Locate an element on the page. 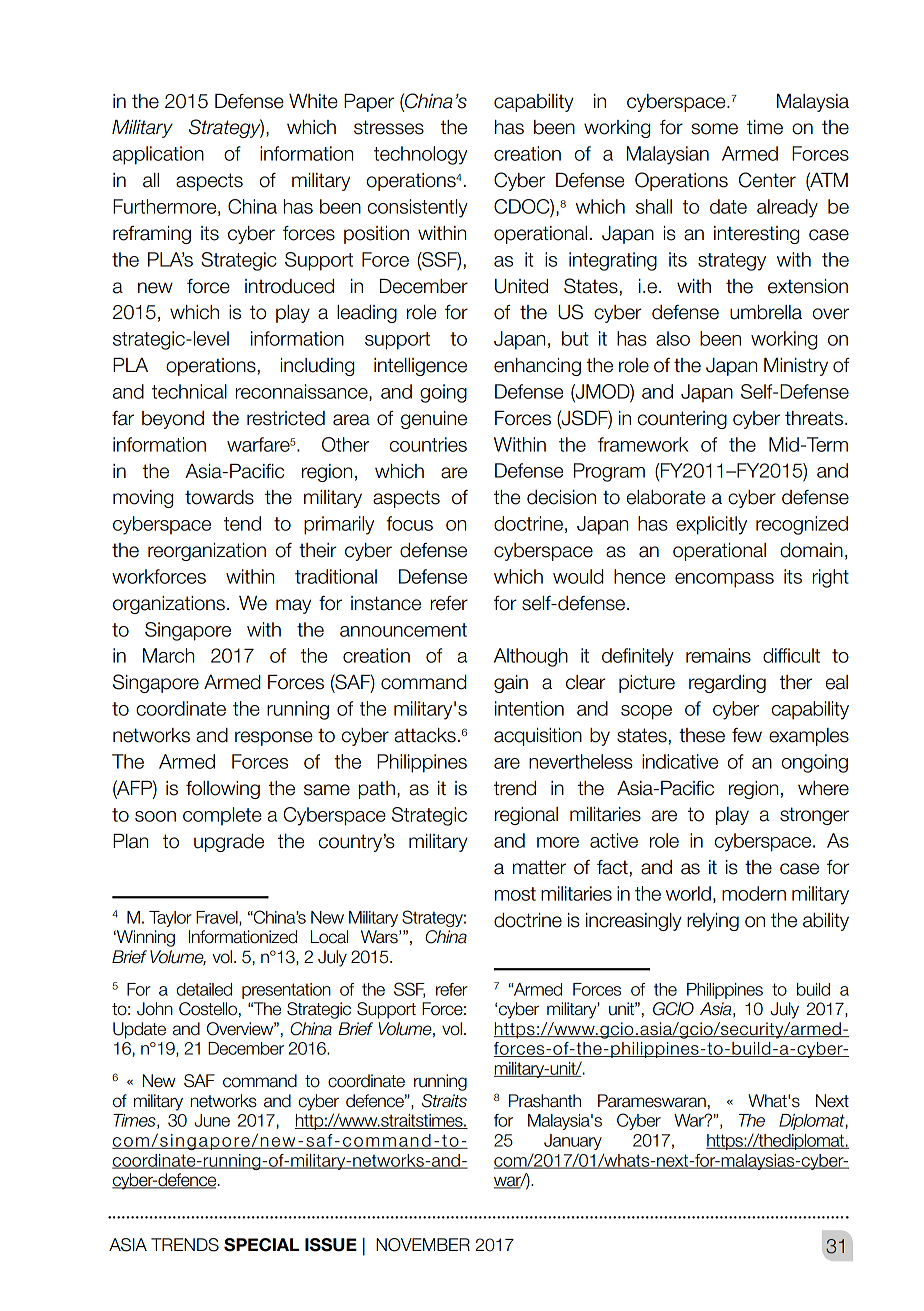 The height and width of the page is (1311, 924). regarding is located at coordinates (727, 684).
